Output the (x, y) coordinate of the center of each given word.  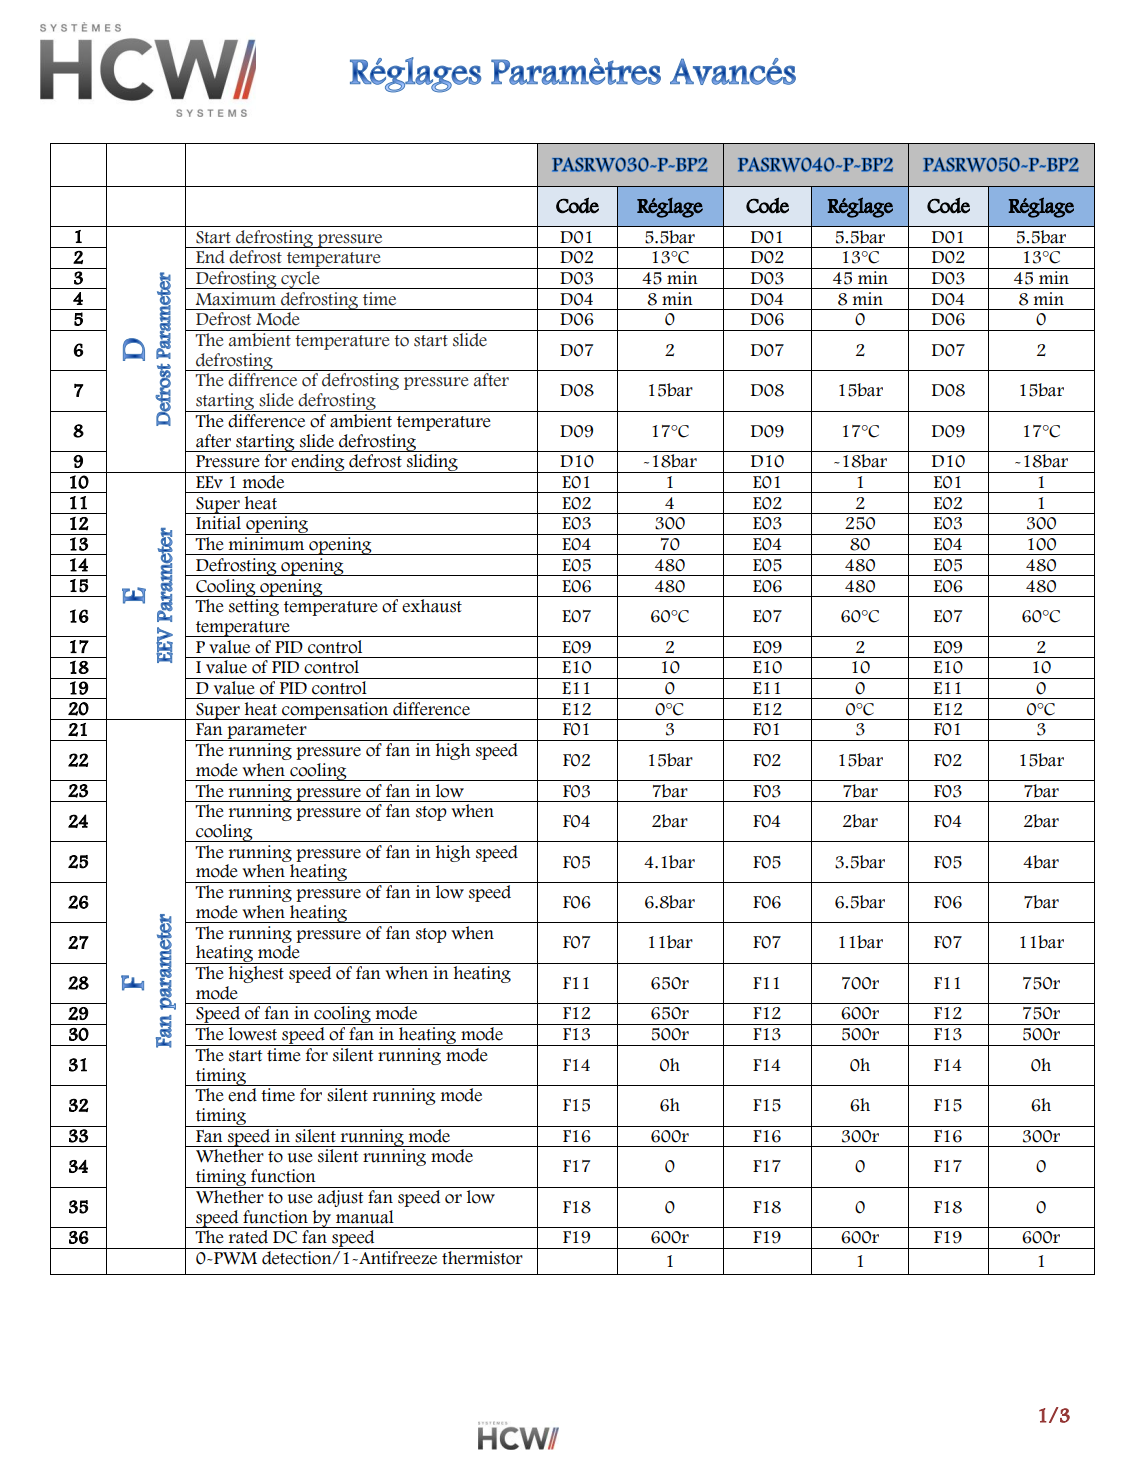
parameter (267, 732)
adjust (340, 1198)
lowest (253, 1034)
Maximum (235, 299)
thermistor (482, 1258)
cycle (300, 280)
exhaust (432, 606)
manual (365, 1217)
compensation (335, 711)
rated (248, 1237)
